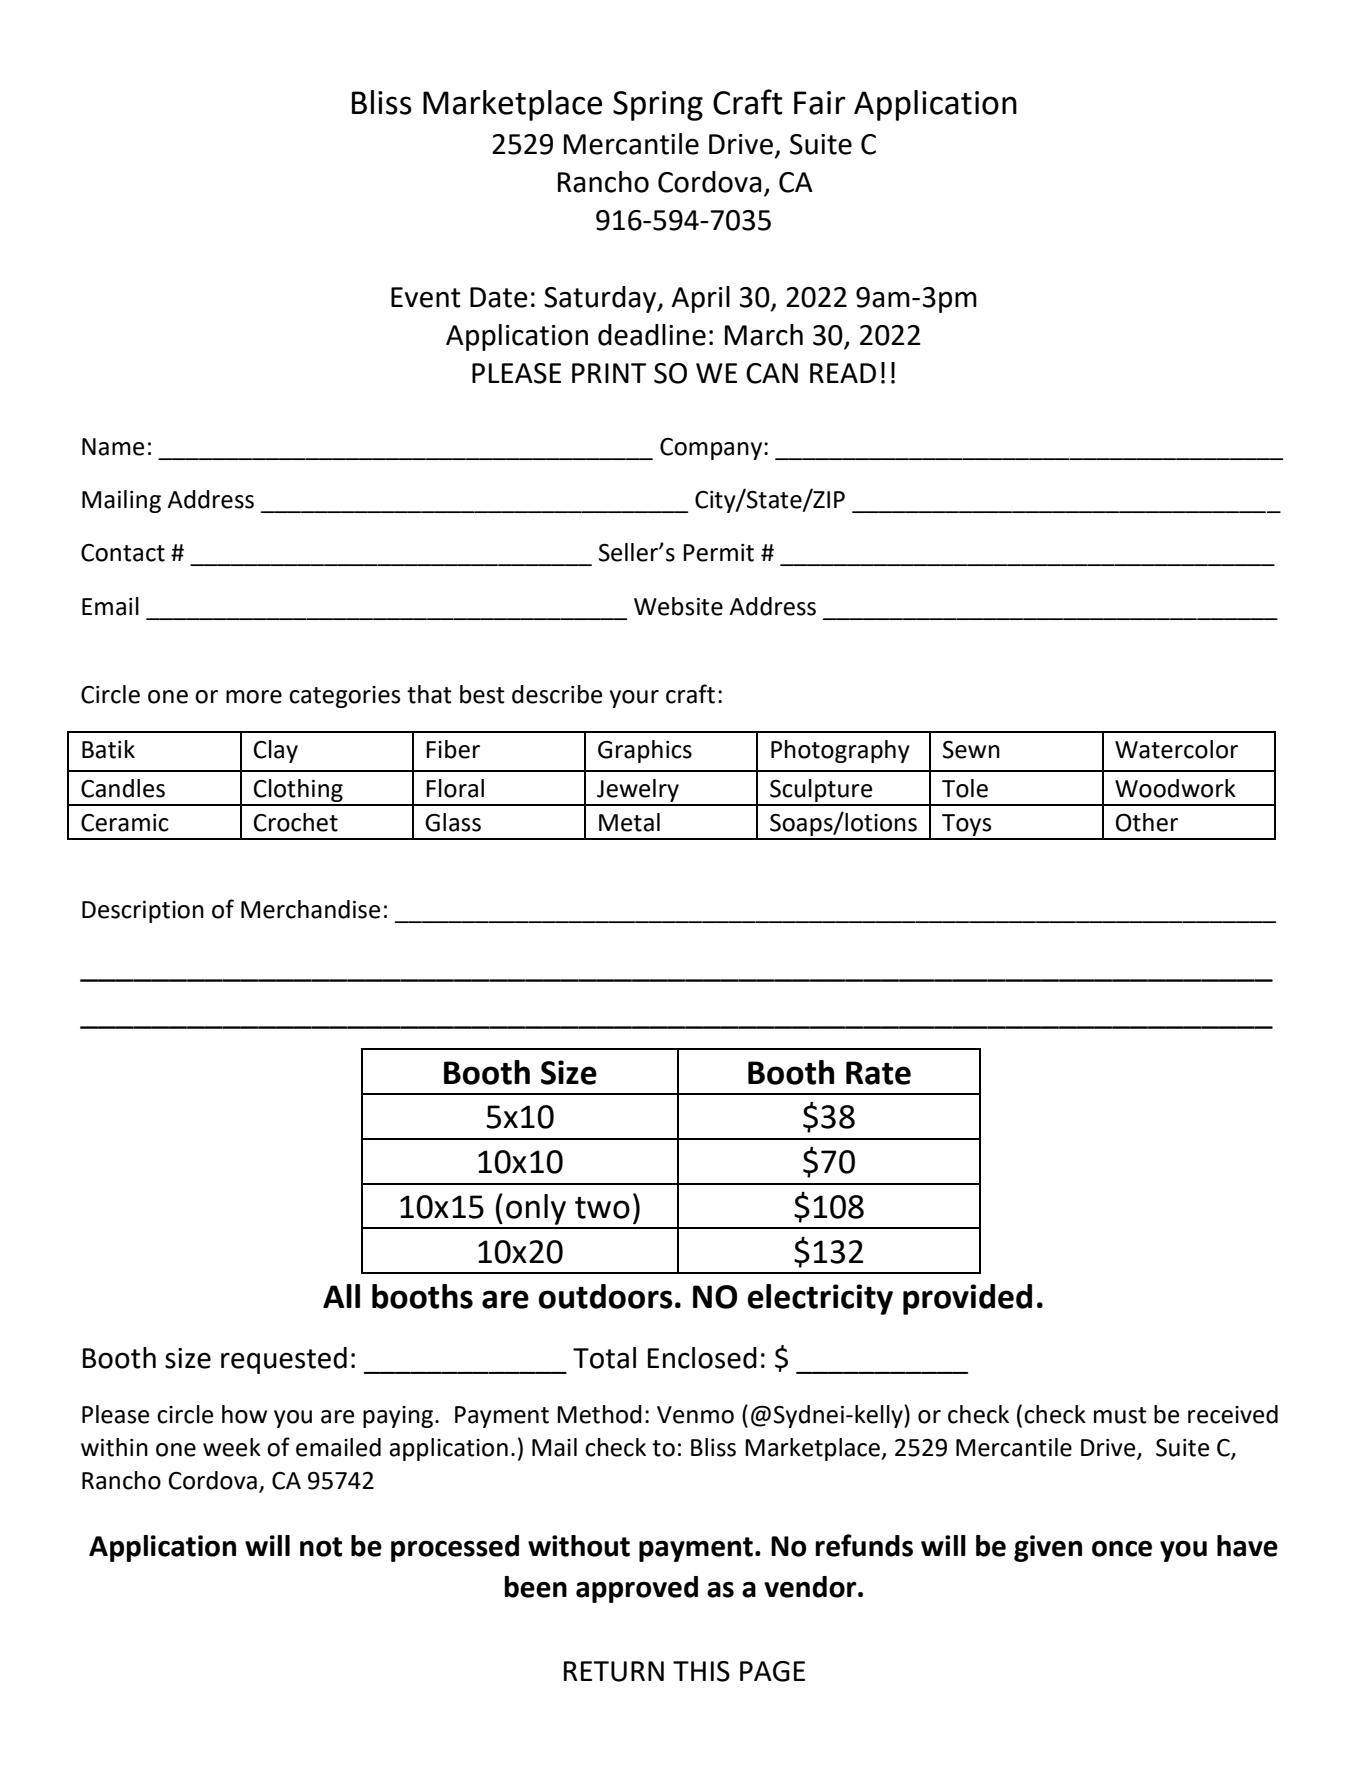 The image size is (1368, 1770). I want to click on Event, so click(426, 297).
